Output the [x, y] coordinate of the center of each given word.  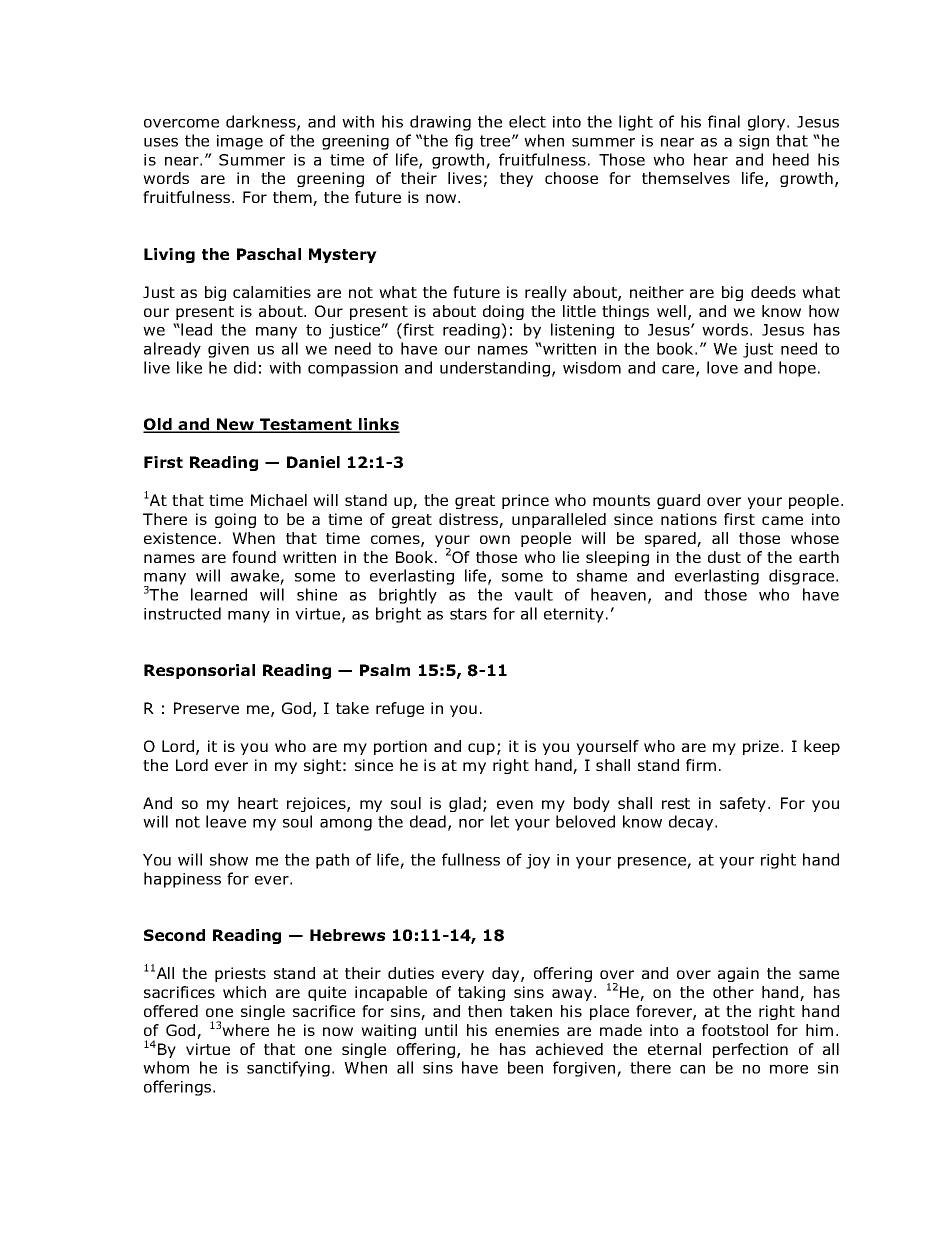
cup [481, 749]
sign [754, 142]
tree [496, 141]
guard [678, 501]
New [236, 425]
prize [761, 747]
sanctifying [288, 1069]
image [240, 142]
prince [525, 501]
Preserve [206, 708]
